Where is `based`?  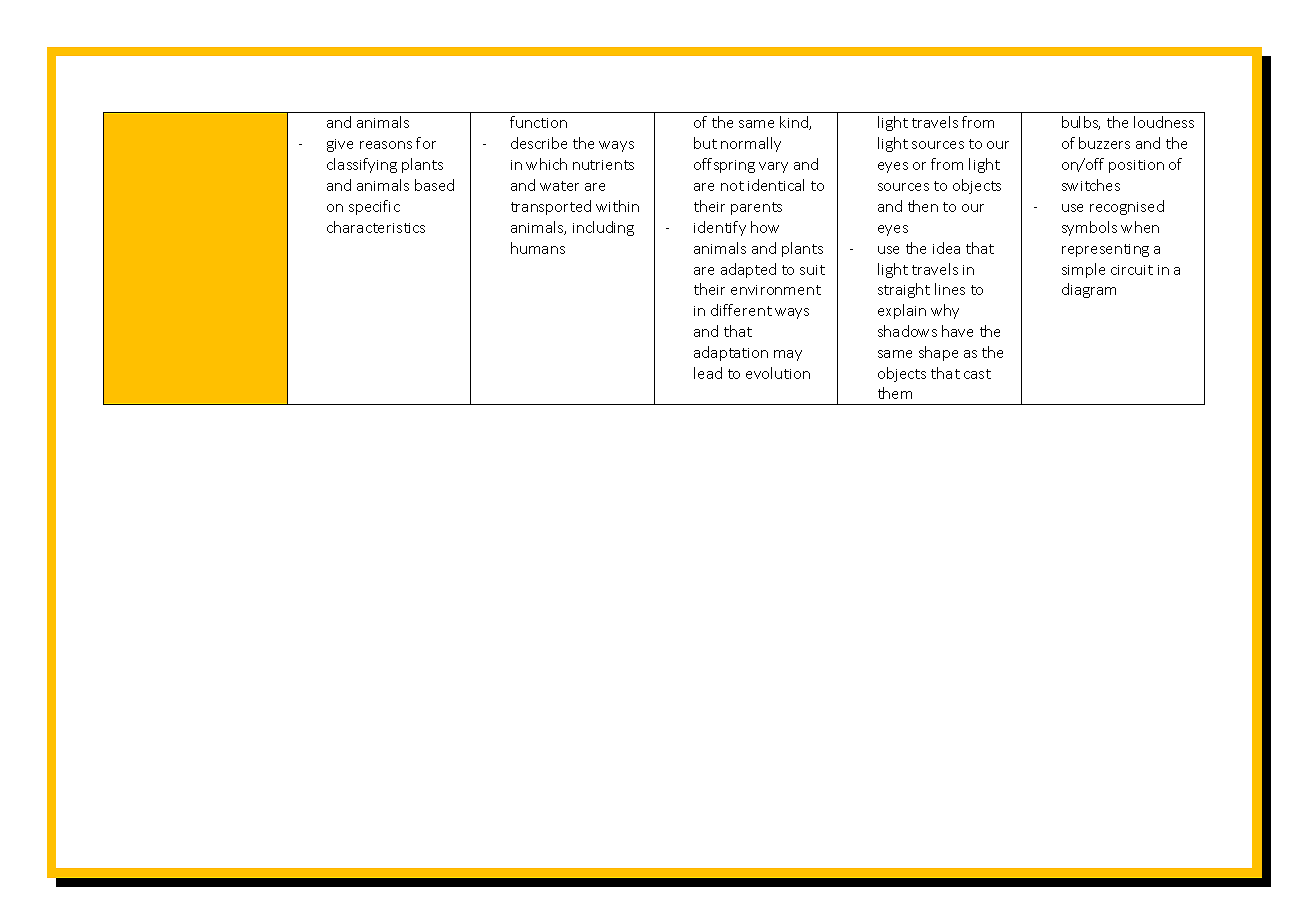
based is located at coordinates (434, 185).
